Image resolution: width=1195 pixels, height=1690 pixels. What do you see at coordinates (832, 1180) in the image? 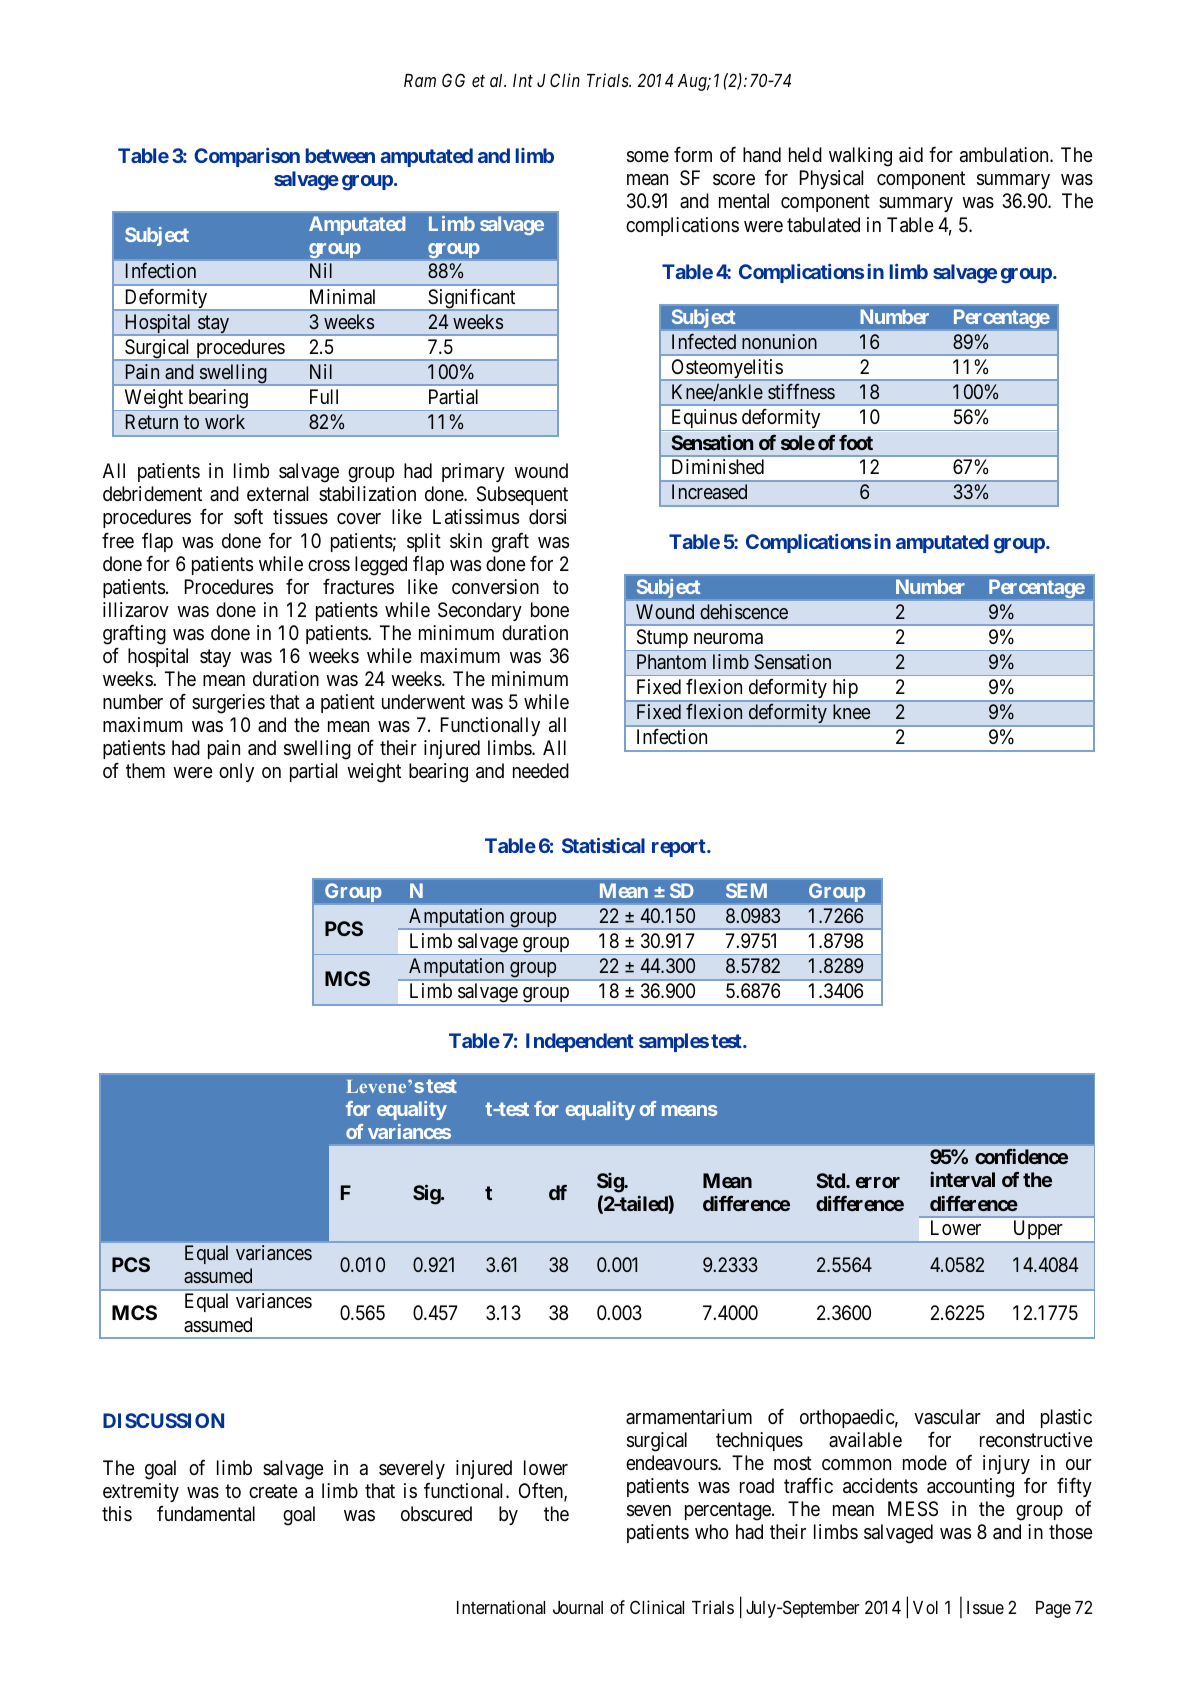
I see `Std` at bounding box center [832, 1180].
